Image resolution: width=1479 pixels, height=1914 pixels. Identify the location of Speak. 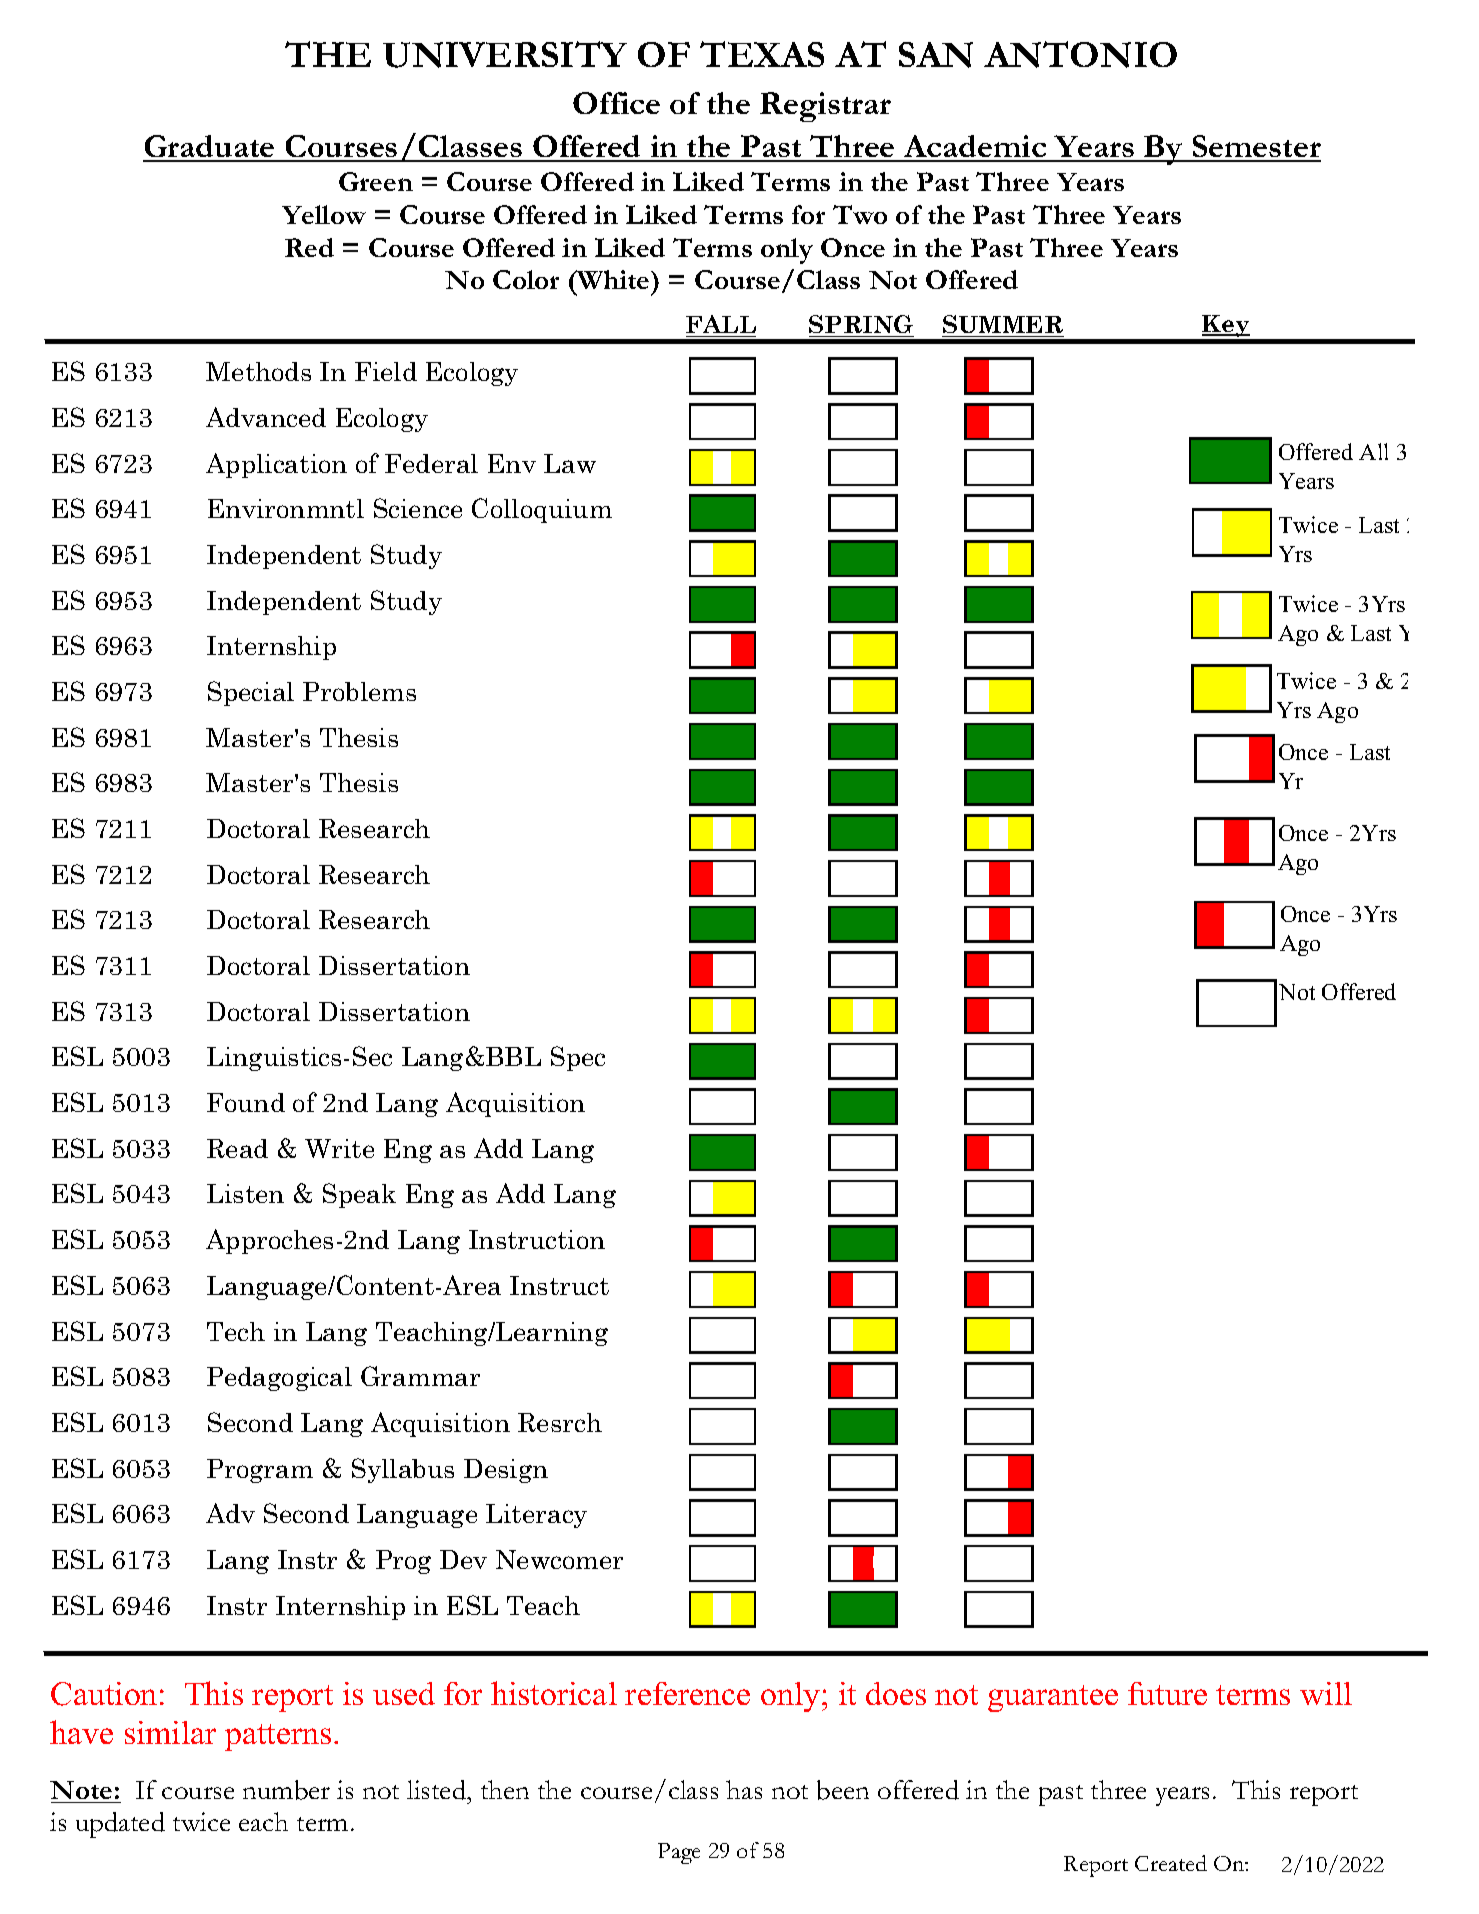
(359, 1195).
